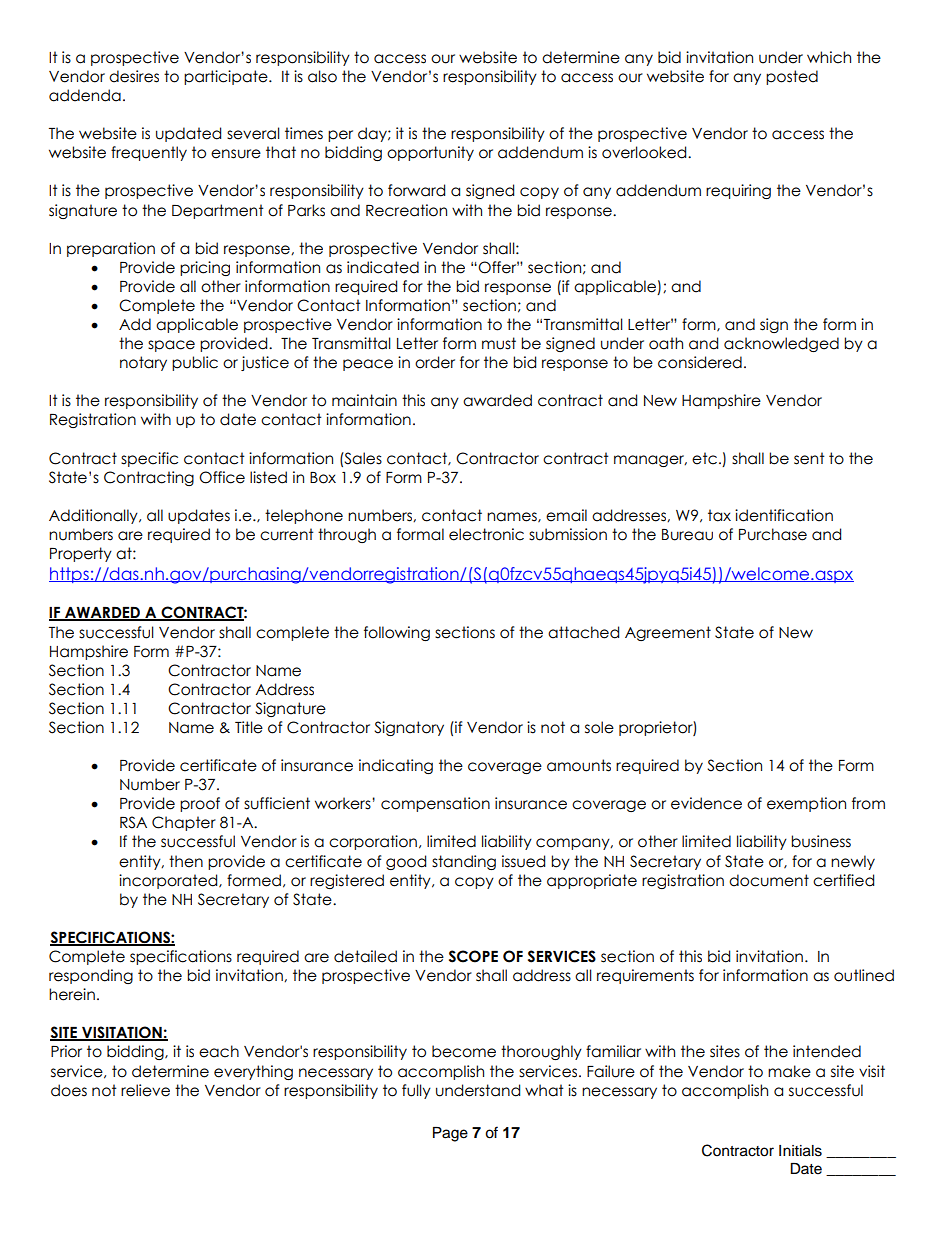 The image size is (952, 1233). I want to click on Purchase, so click(773, 534).
